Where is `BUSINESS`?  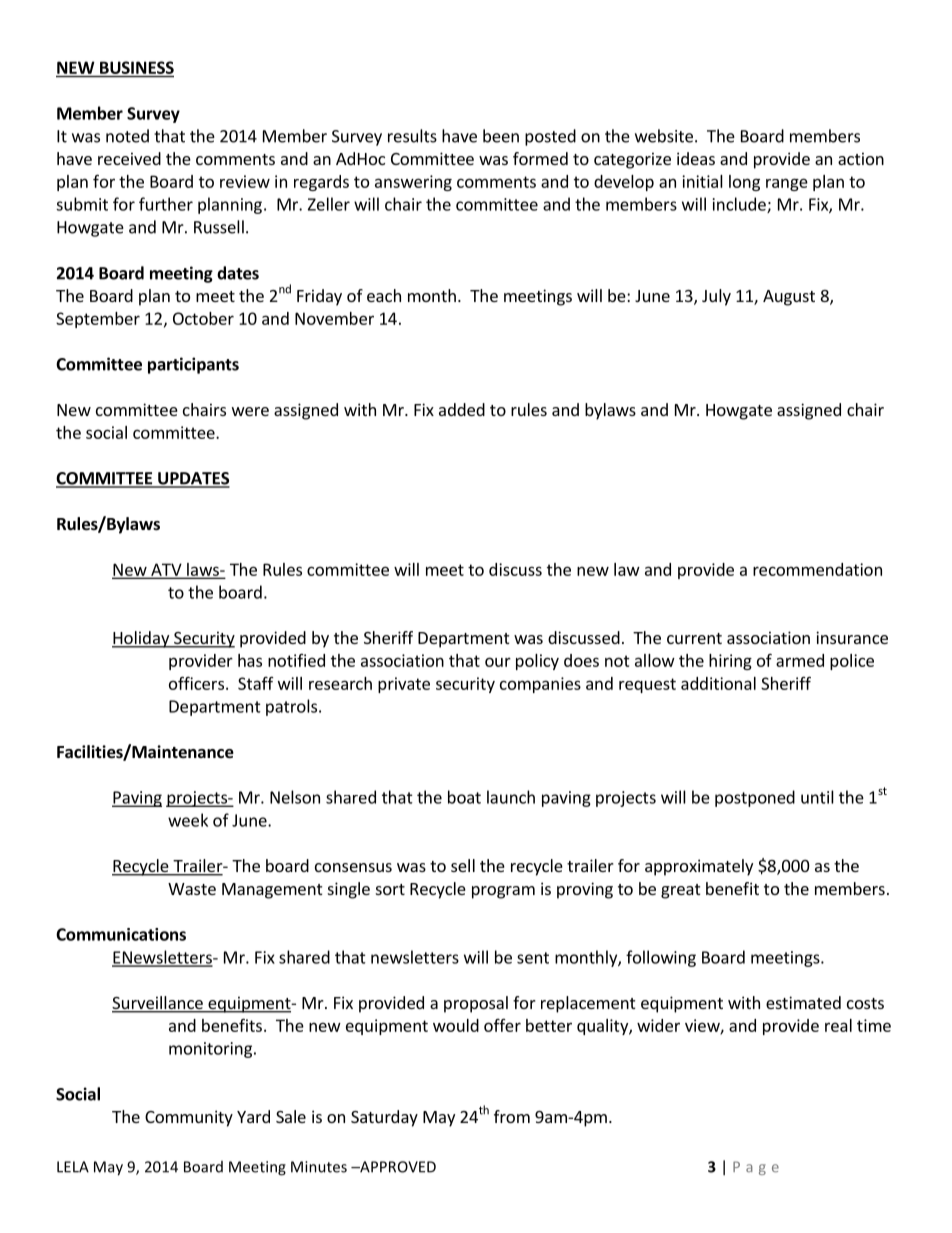 BUSINESS is located at coordinates (137, 67).
